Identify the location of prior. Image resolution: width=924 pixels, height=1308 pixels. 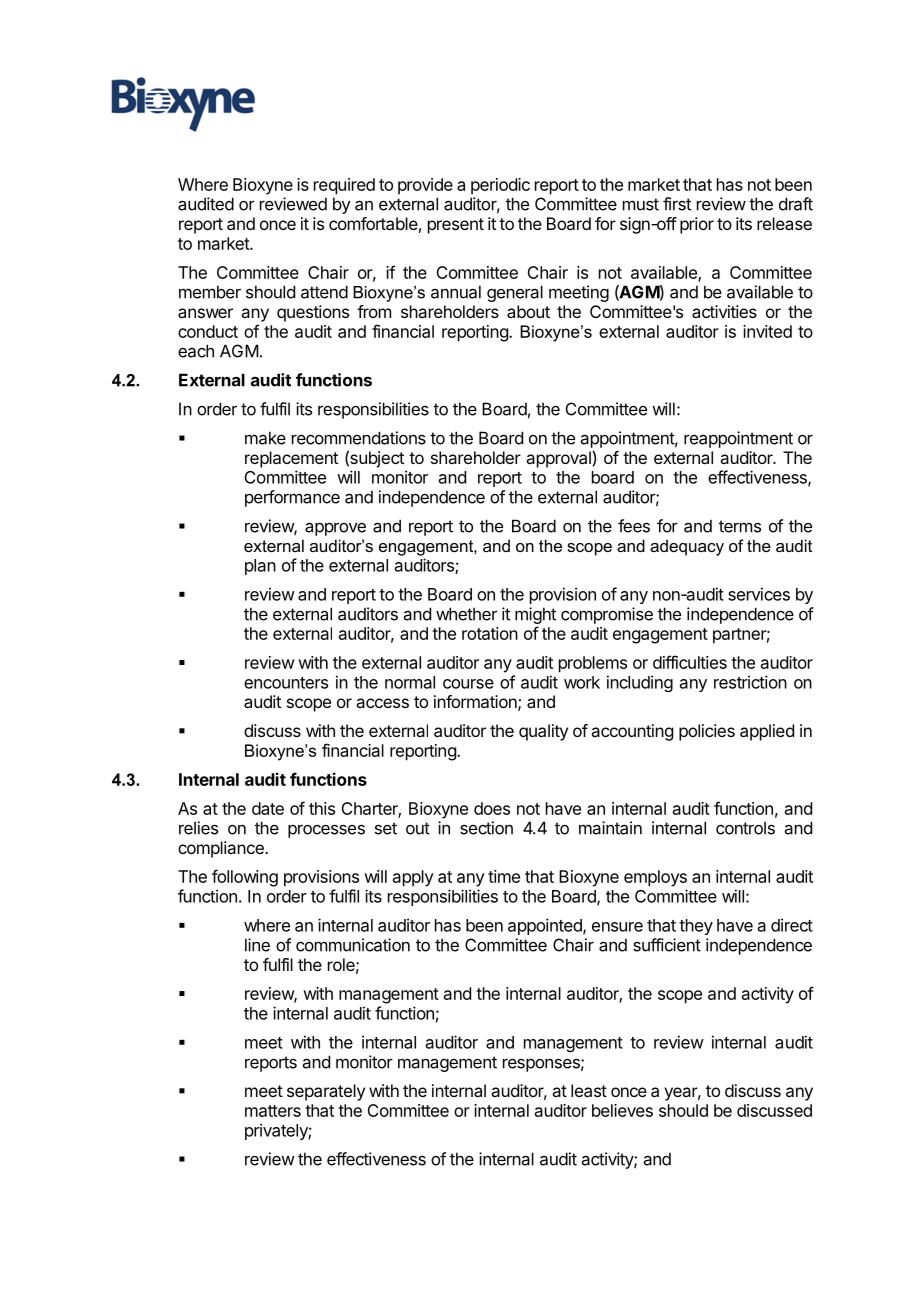
(697, 225).
